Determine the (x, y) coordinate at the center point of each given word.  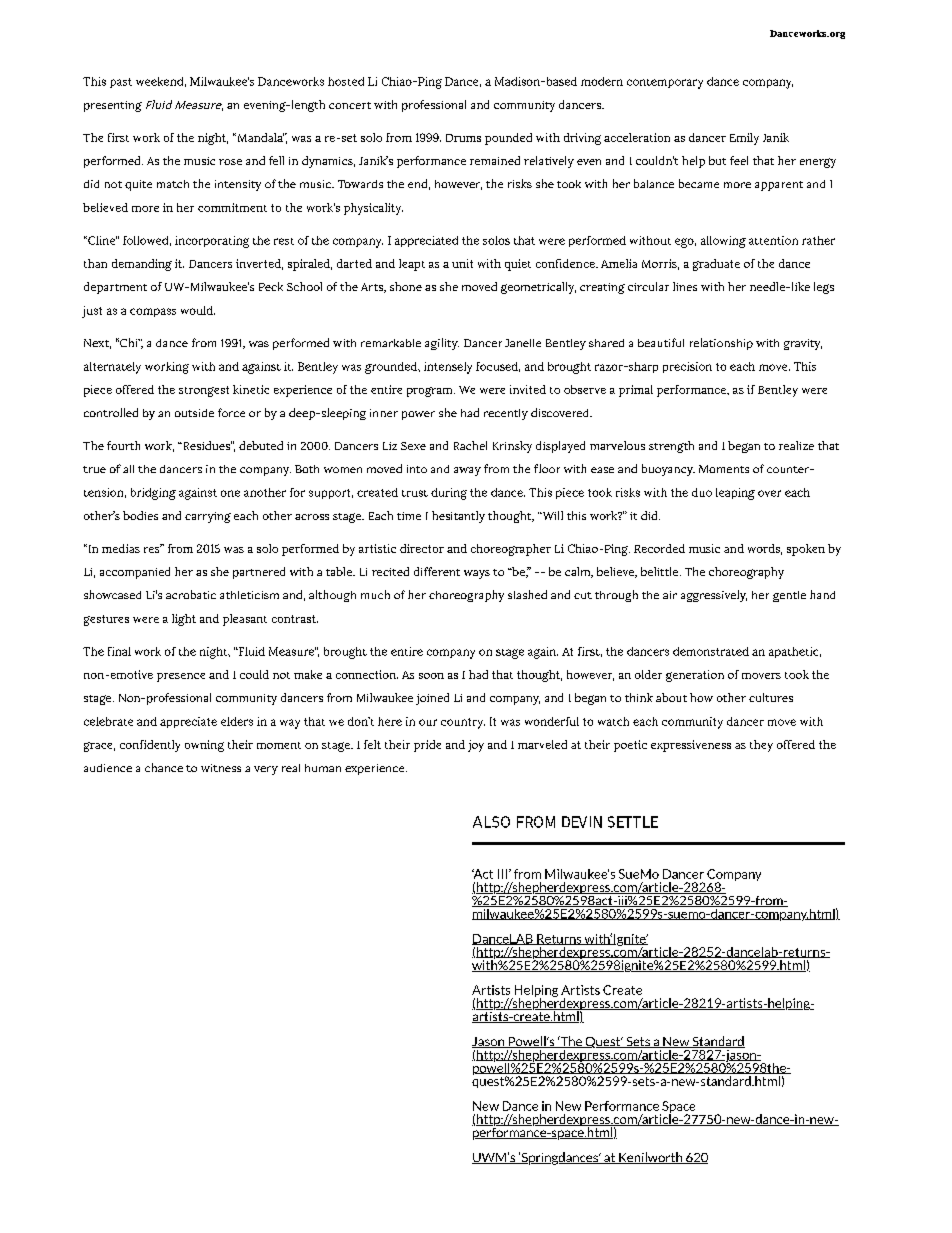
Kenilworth (651, 1158)
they (761, 746)
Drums (463, 138)
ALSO (491, 822)
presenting (113, 106)
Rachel (470, 445)
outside (194, 413)
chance (164, 767)
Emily (744, 139)
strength (671, 447)
